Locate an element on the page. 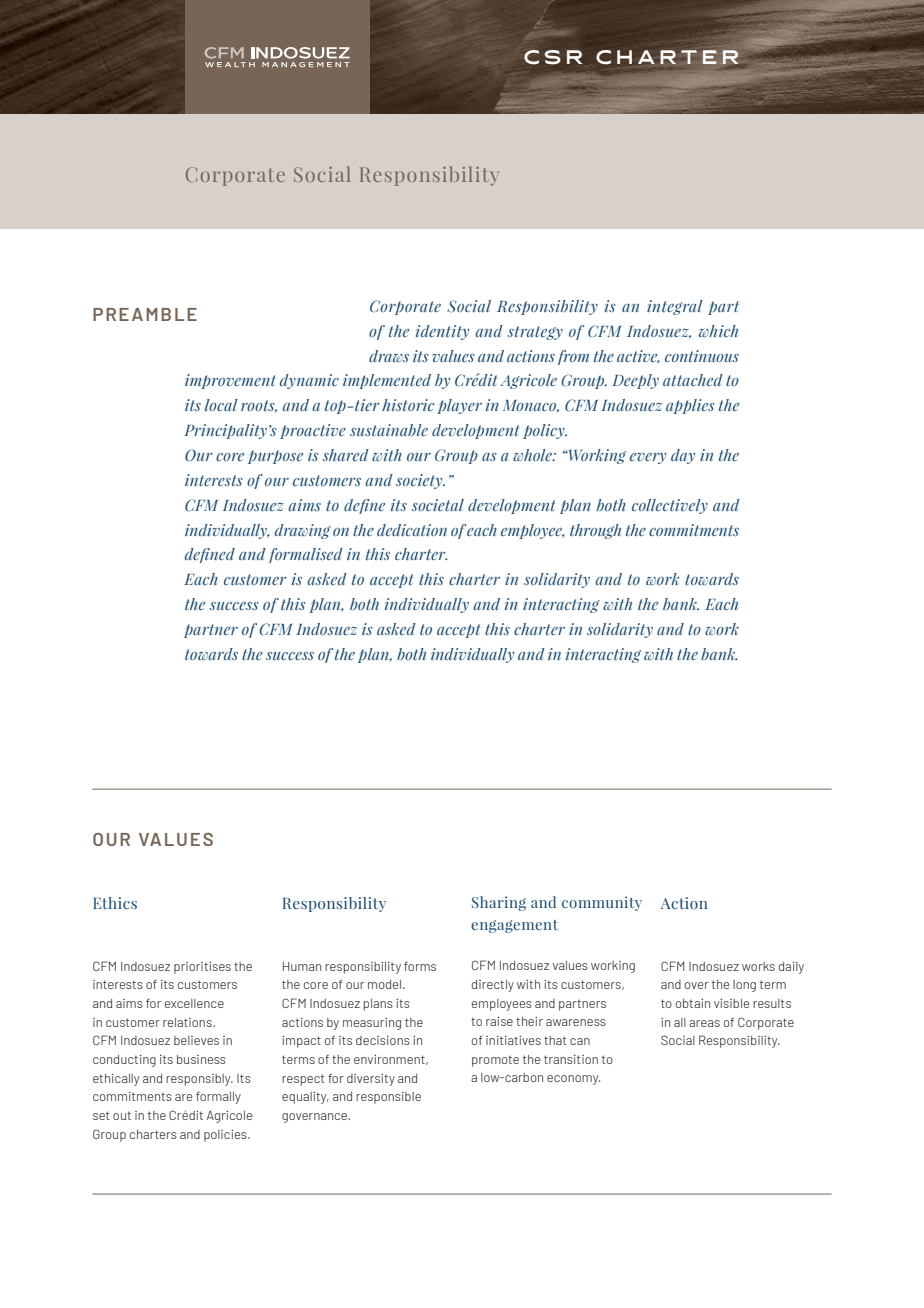  responsibly is located at coordinates (199, 1080).
